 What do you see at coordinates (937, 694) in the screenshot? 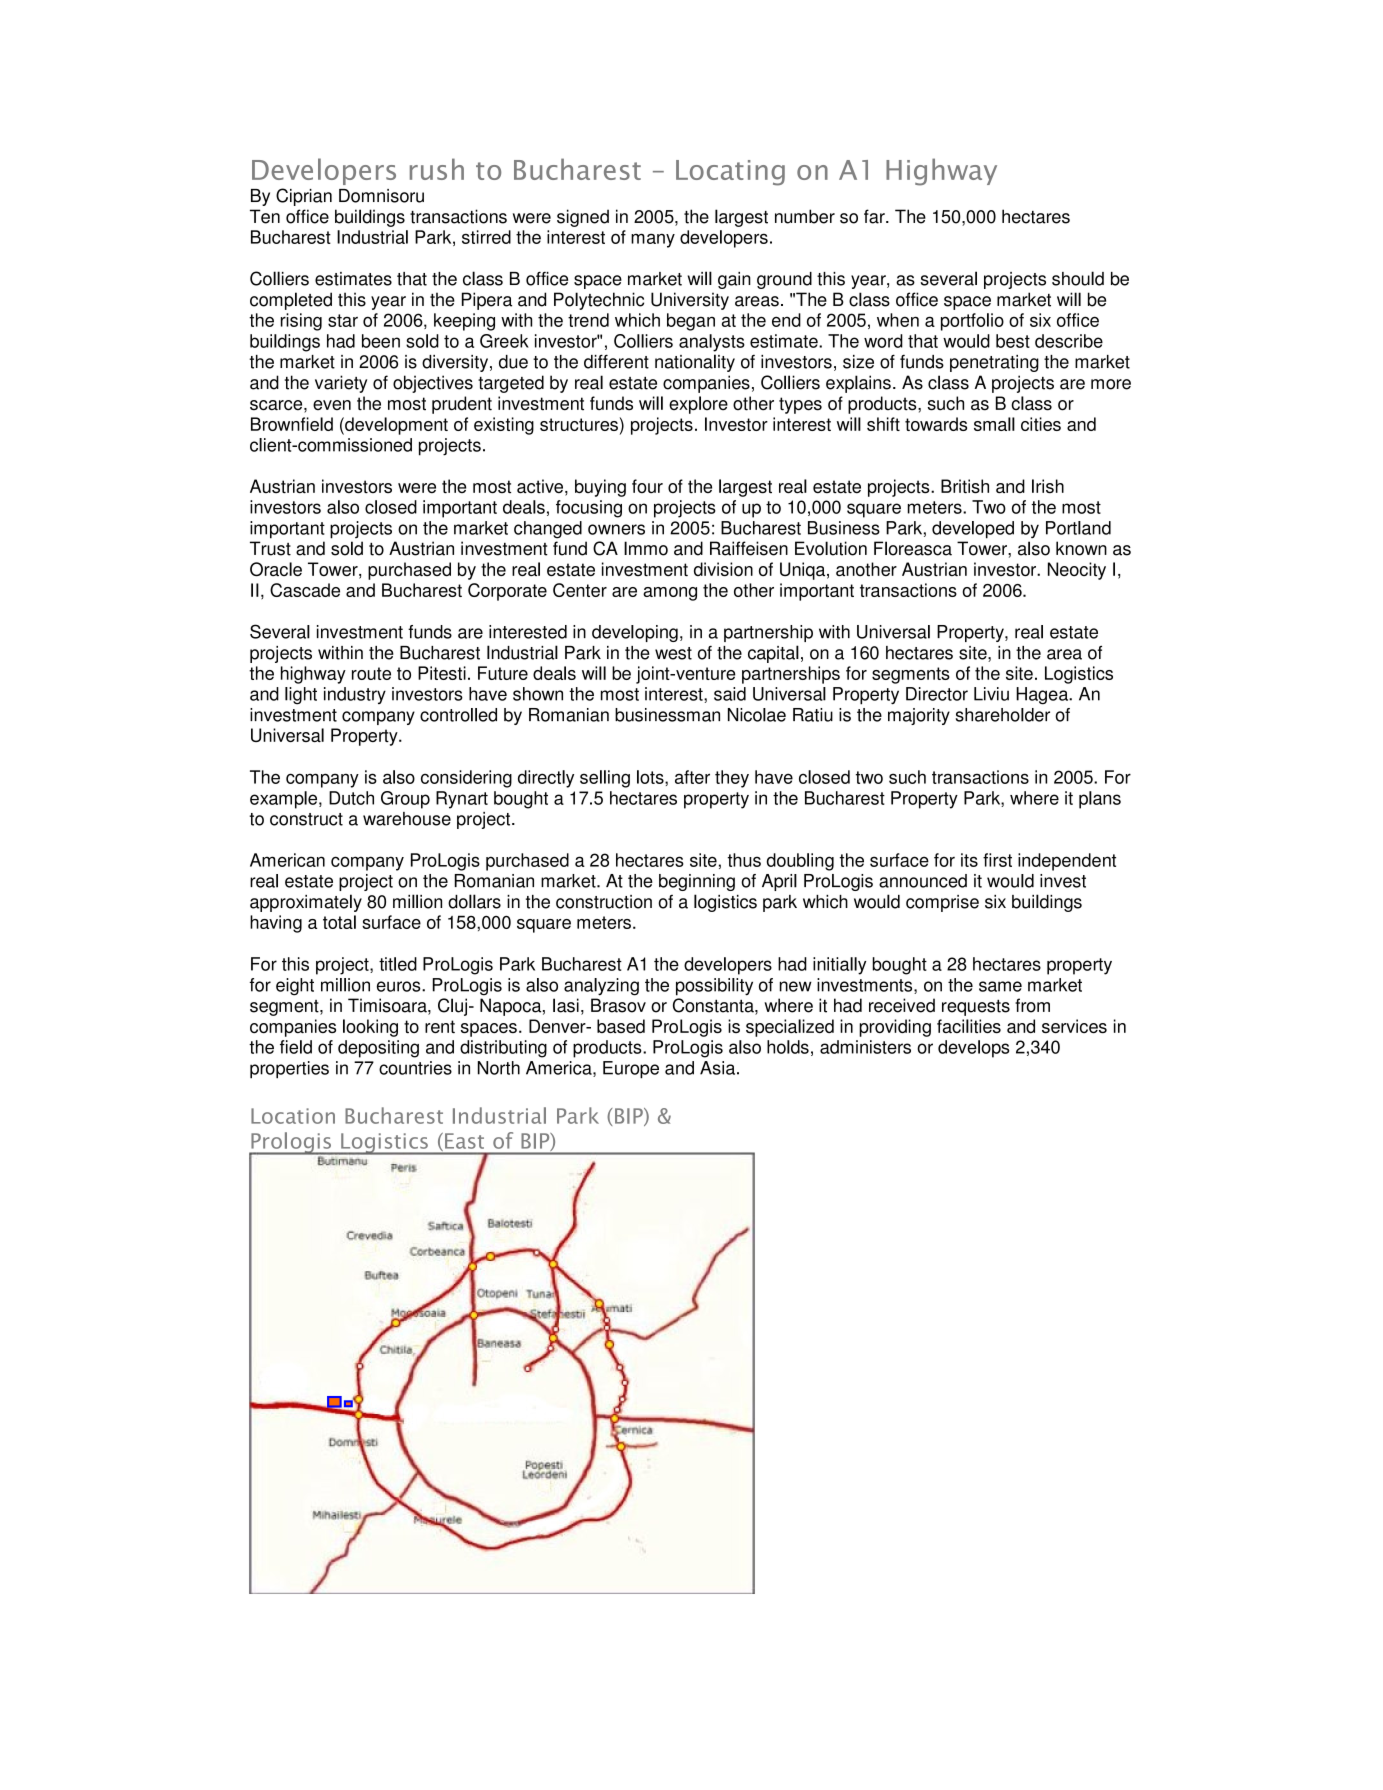
I see `Director` at bounding box center [937, 694].
